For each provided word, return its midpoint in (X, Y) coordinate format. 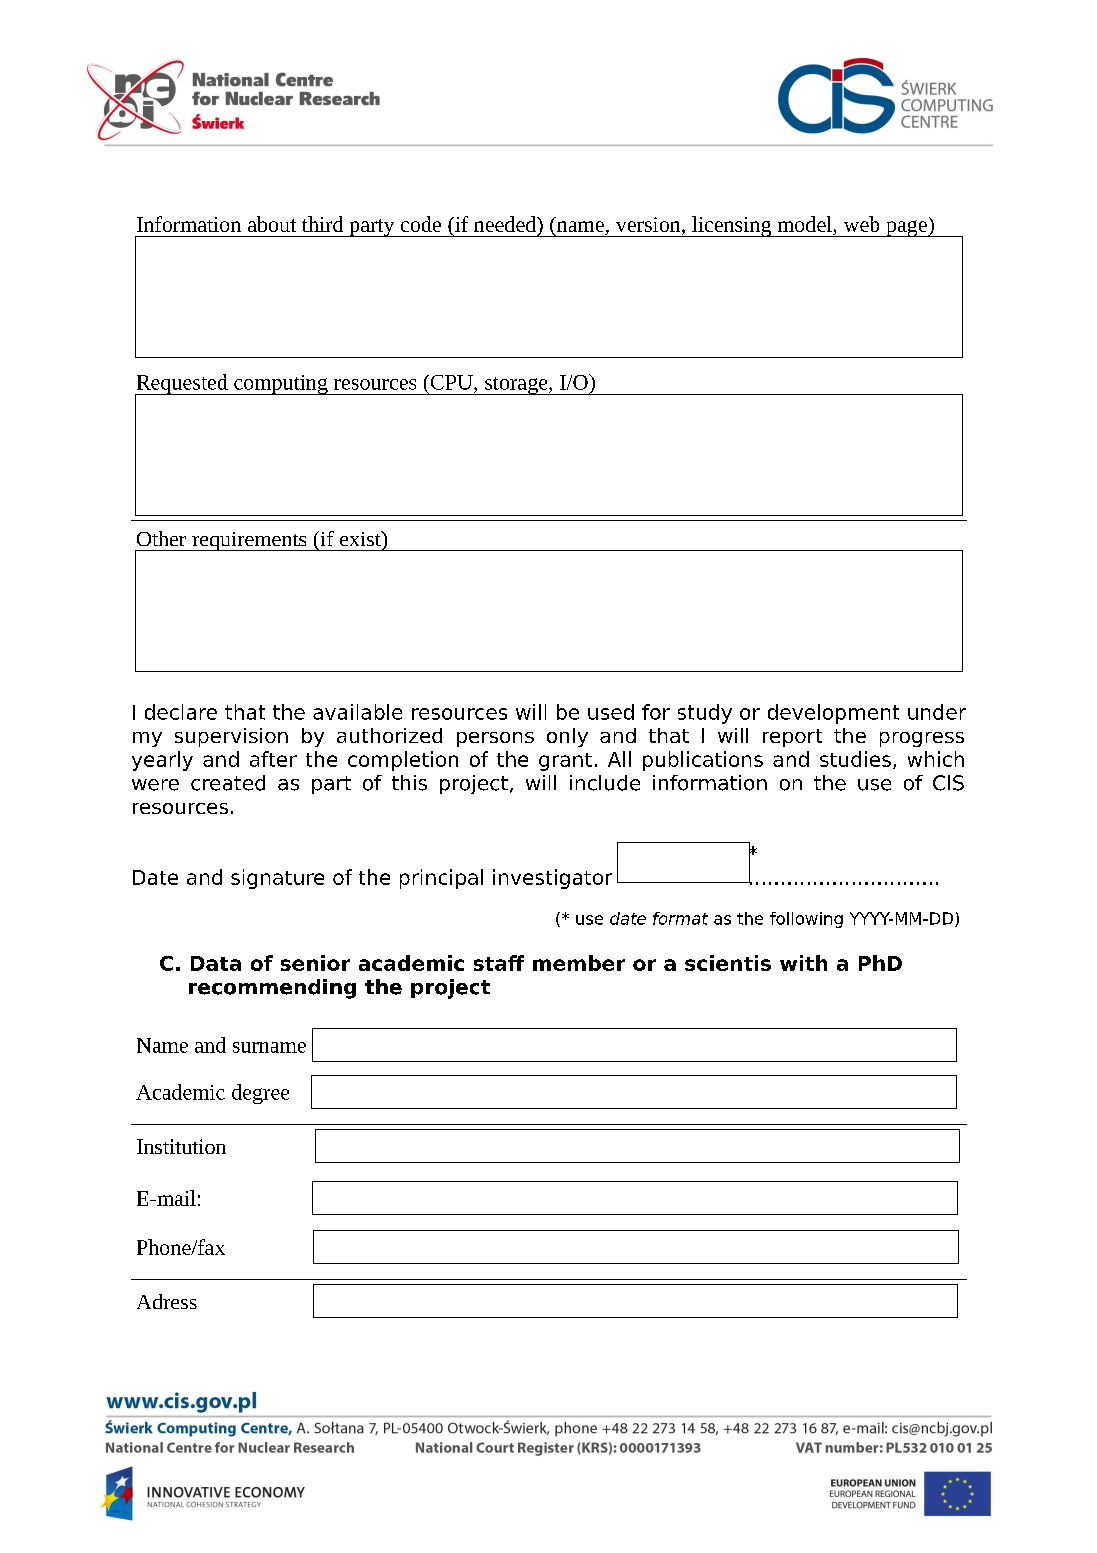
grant (565, 762)
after (273, 759)
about (272, 224)
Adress (167, 1301)
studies (855, 759)
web (861, 224)
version (649, 226)
